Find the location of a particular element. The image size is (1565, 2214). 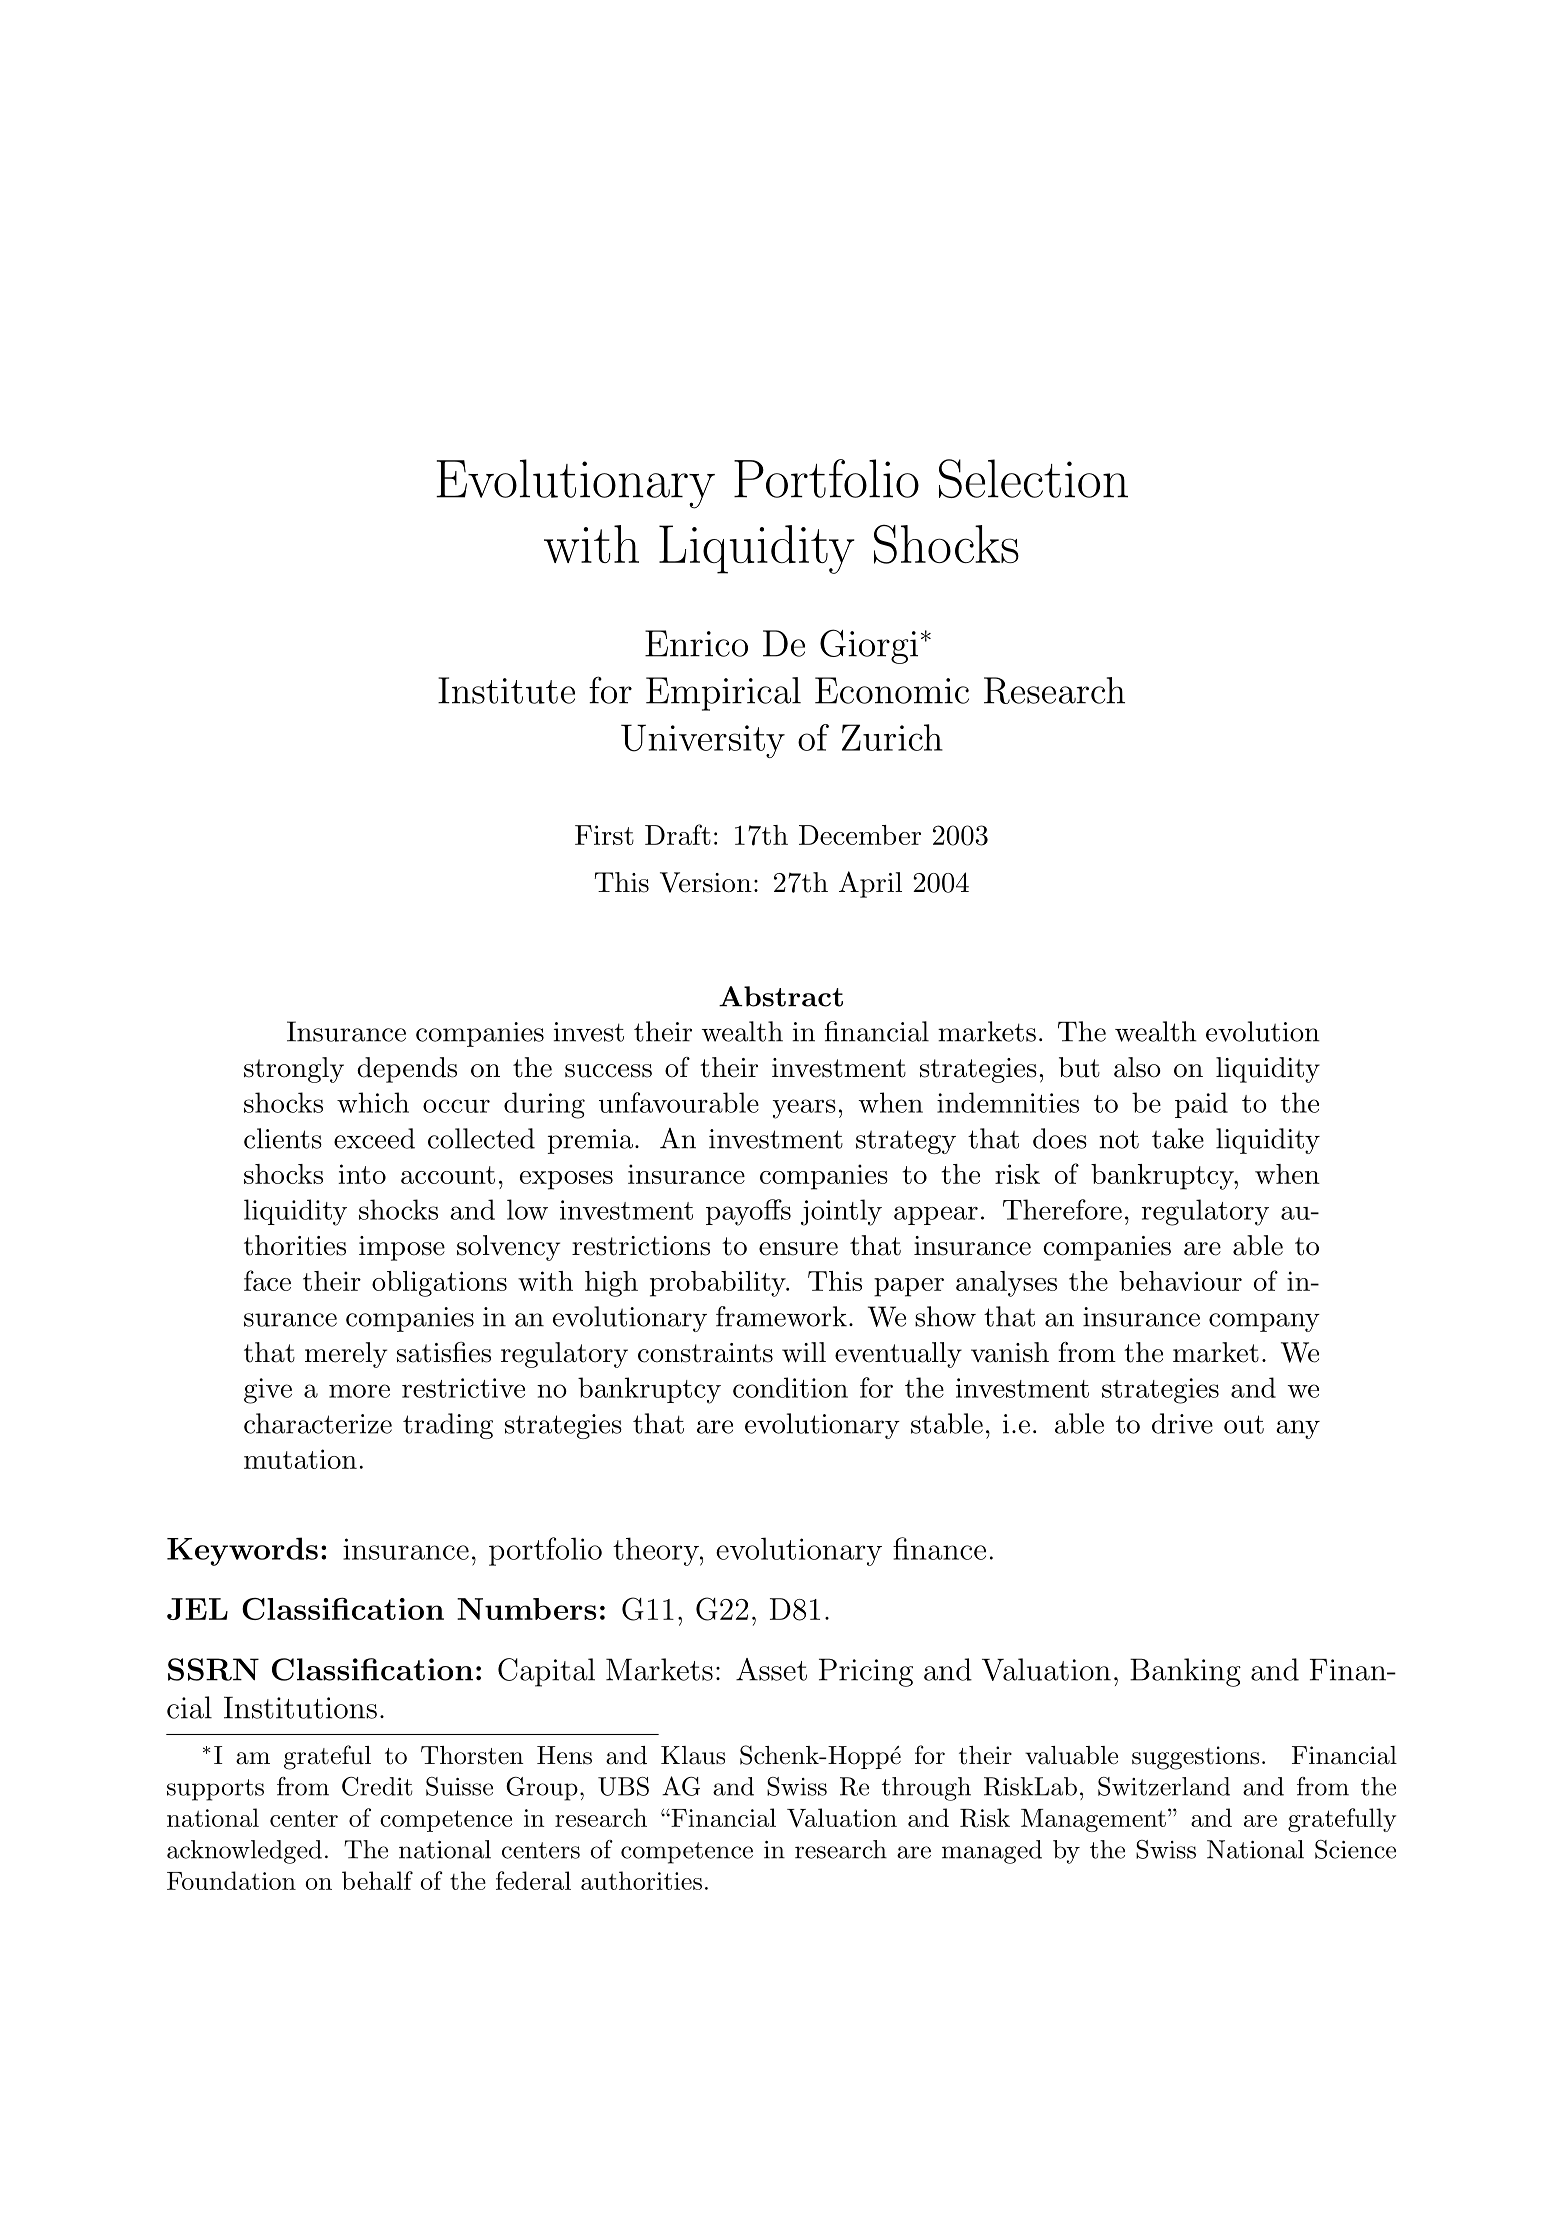

condition is located at coordinates (790, 1387).
